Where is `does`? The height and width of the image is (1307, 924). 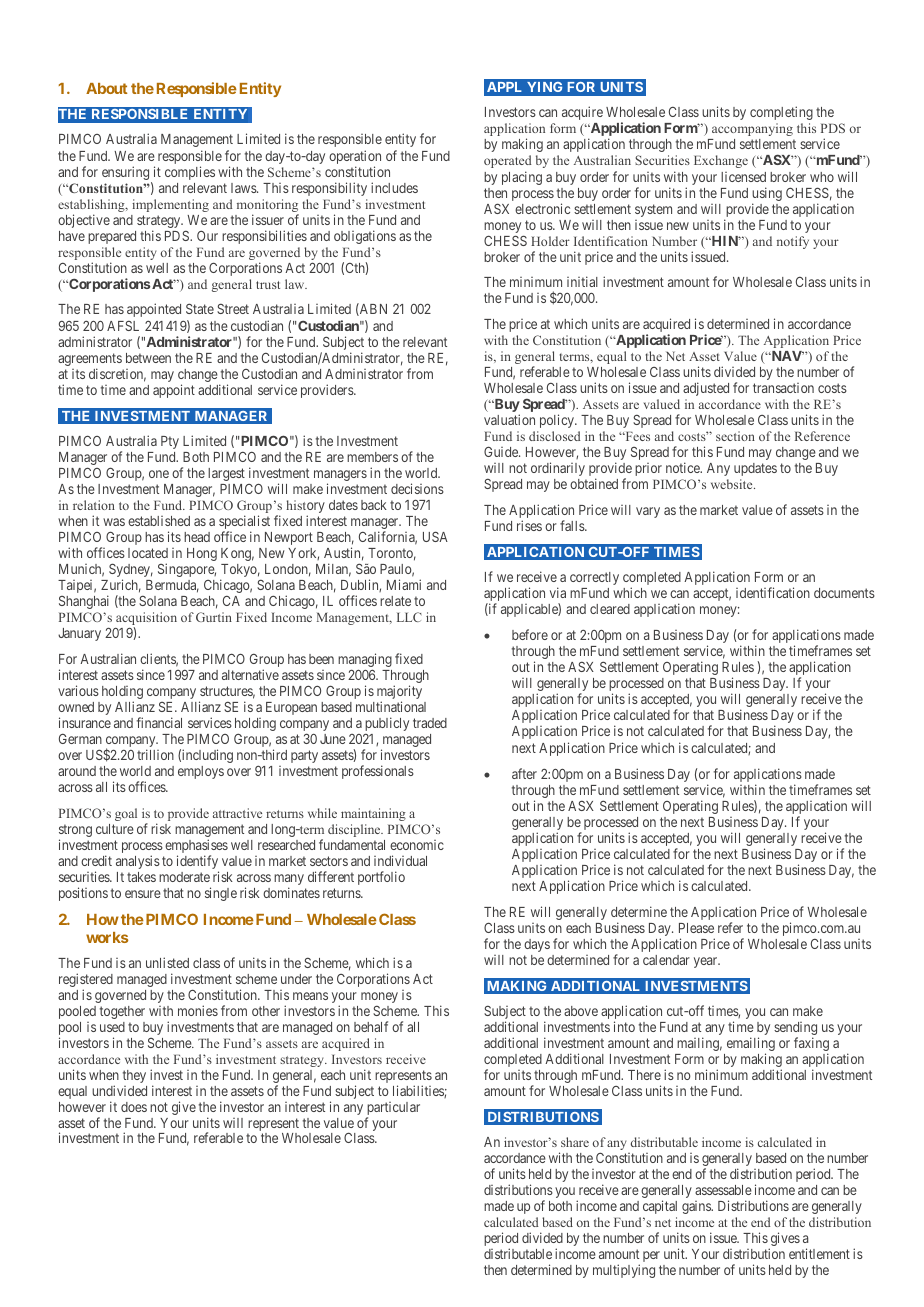
does is located at coordinates (134, 1107).
